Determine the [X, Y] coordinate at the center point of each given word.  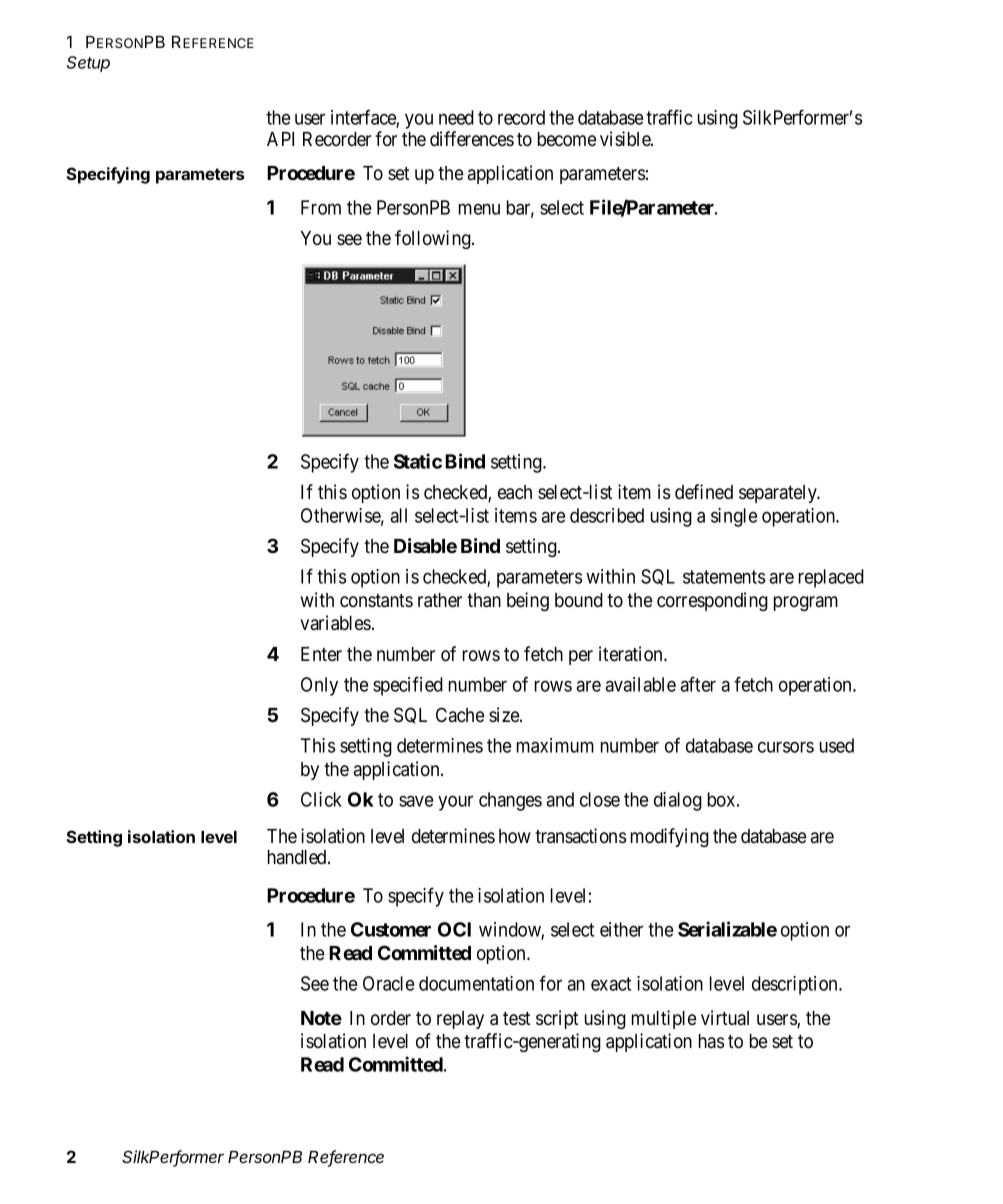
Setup [88, 64]
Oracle [388, 983]
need [456, 117]
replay [460, 1020]
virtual [725, 1017]
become [567, 139]
